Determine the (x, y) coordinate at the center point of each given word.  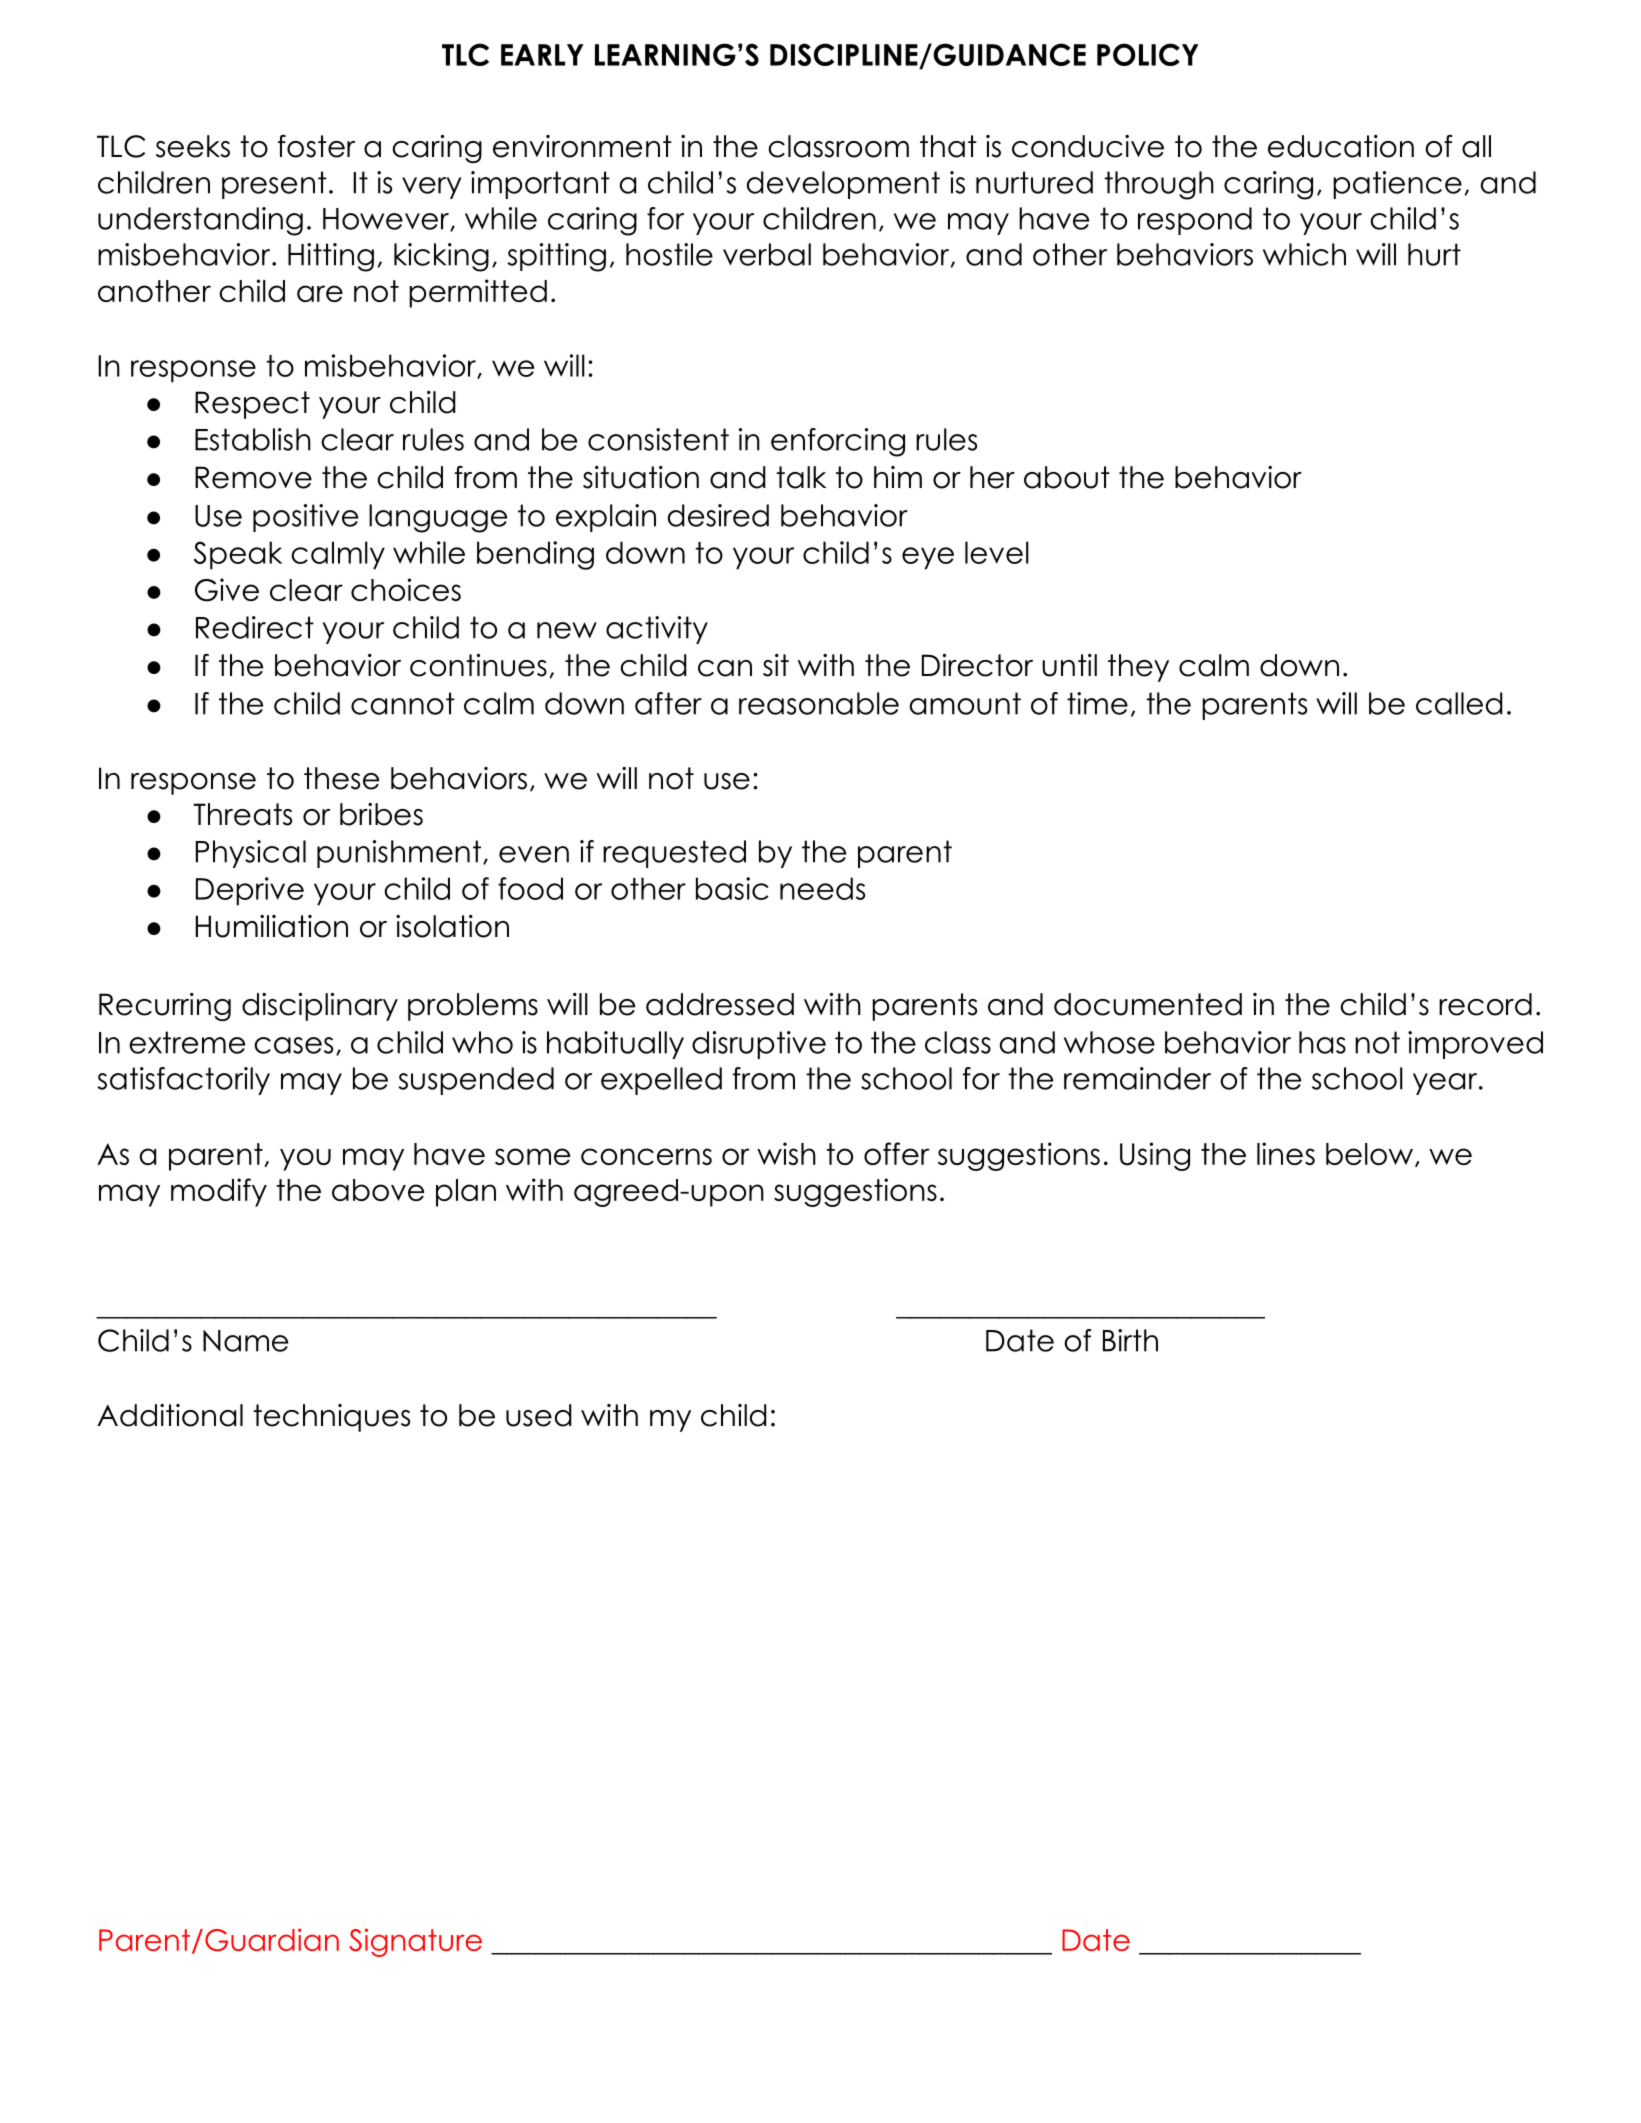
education (1341, 146)
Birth (1130, 1340)
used (539, 1415)
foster (317, 146)
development (843, 185)
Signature (415, 1942)
